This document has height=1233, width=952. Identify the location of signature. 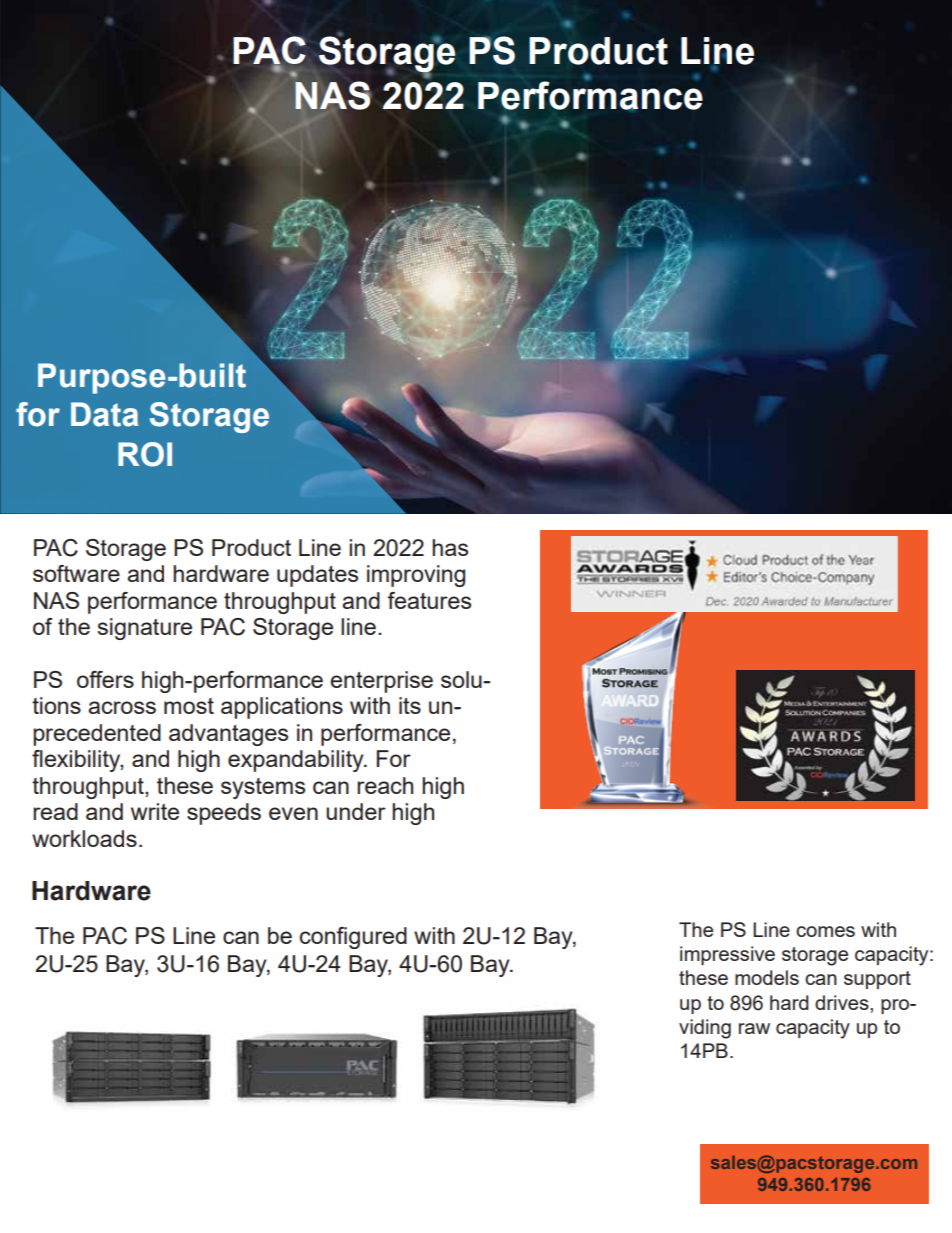
(145, 629).
